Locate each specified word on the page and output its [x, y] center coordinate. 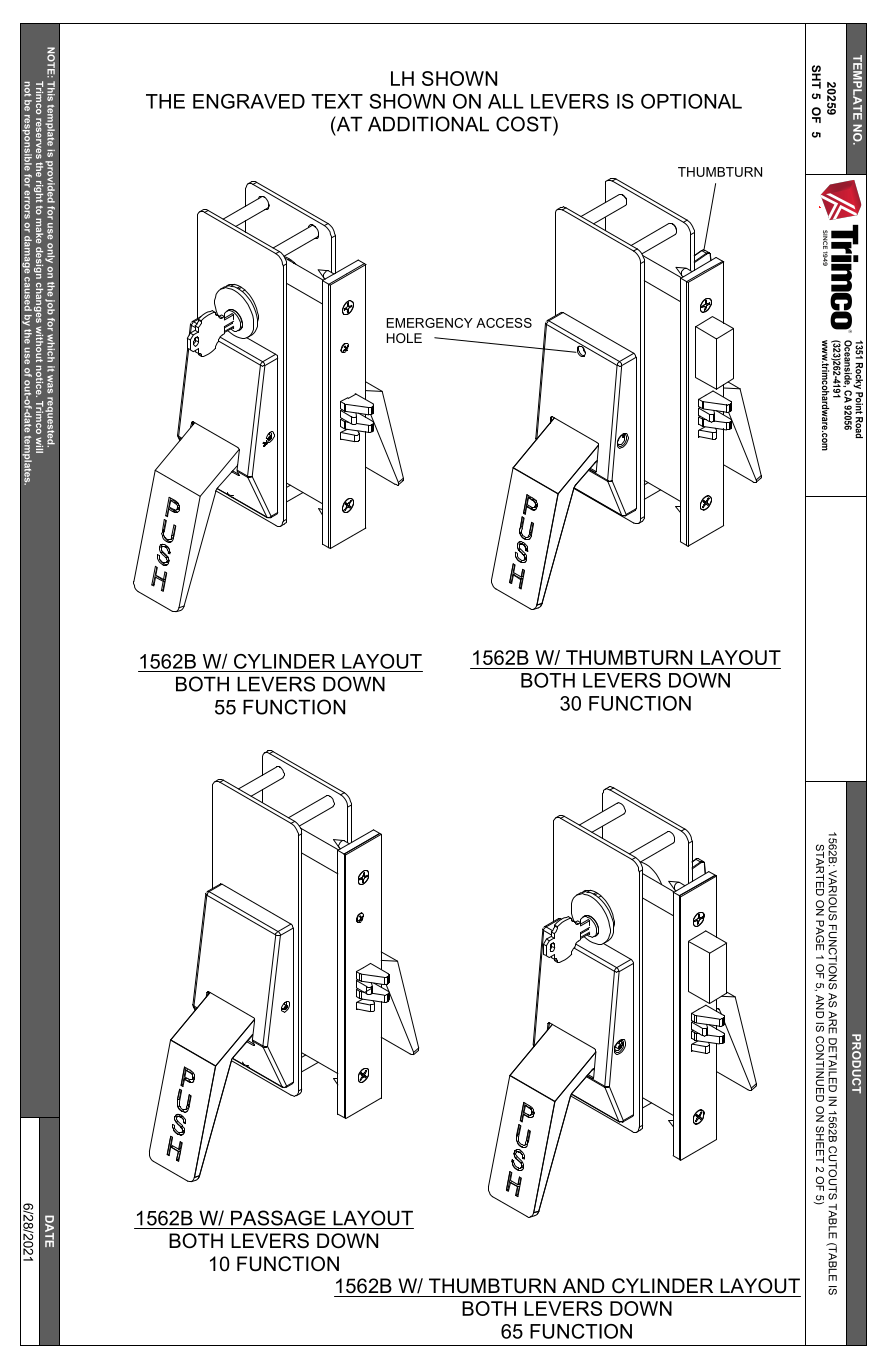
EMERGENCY [430, 323]
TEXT [337, 101]
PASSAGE [278, 1218]
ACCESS [504, 323]
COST [525, 124]
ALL [506, 101]
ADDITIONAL [428, 124]
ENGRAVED [249, 101]
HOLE [404, 338]
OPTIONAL [691, 101]
